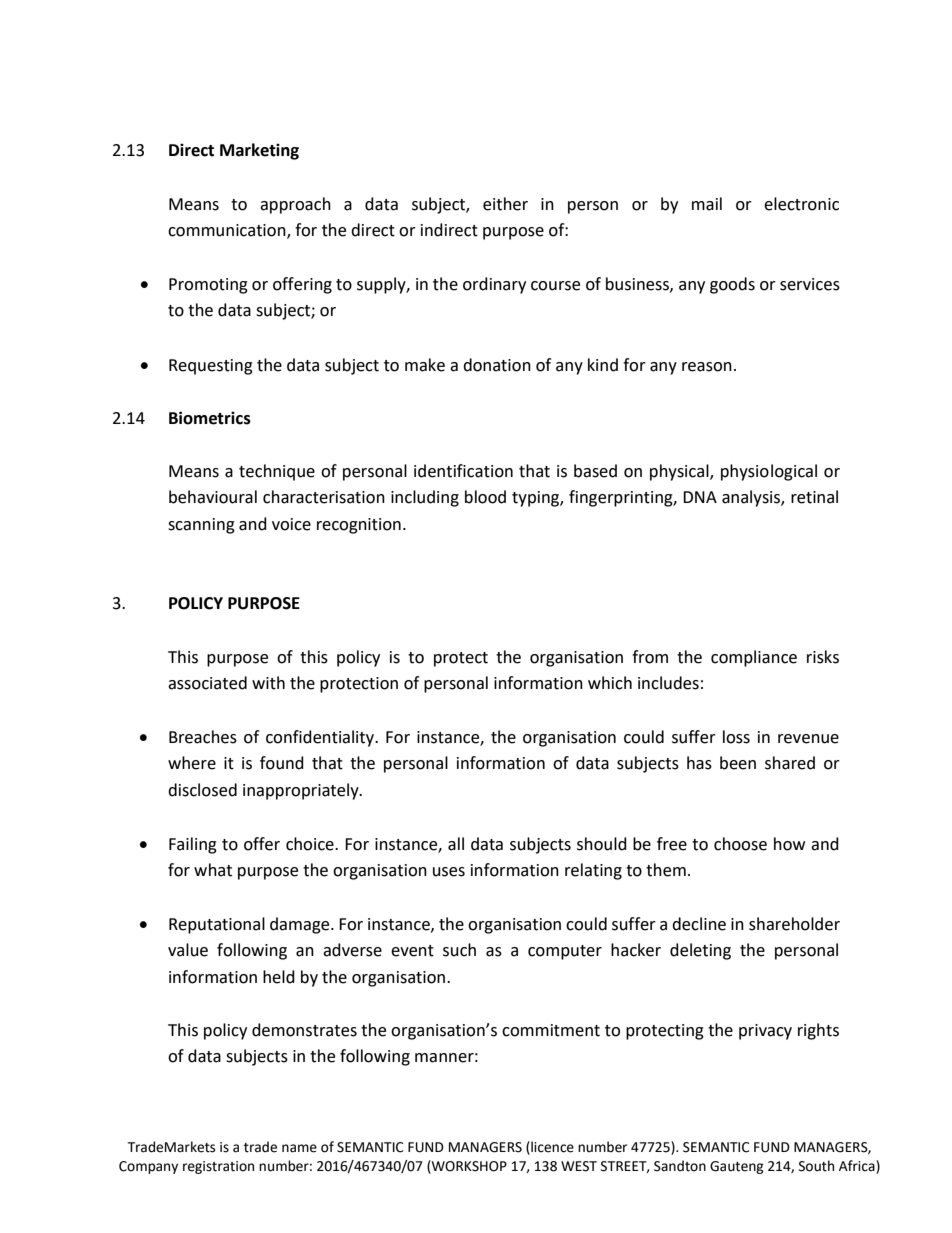 This screenshot has width=952, height=1233. What do you see at coordinates (505, 204) in the screenshot?
I see `either` at bounding box center [505, 204].
